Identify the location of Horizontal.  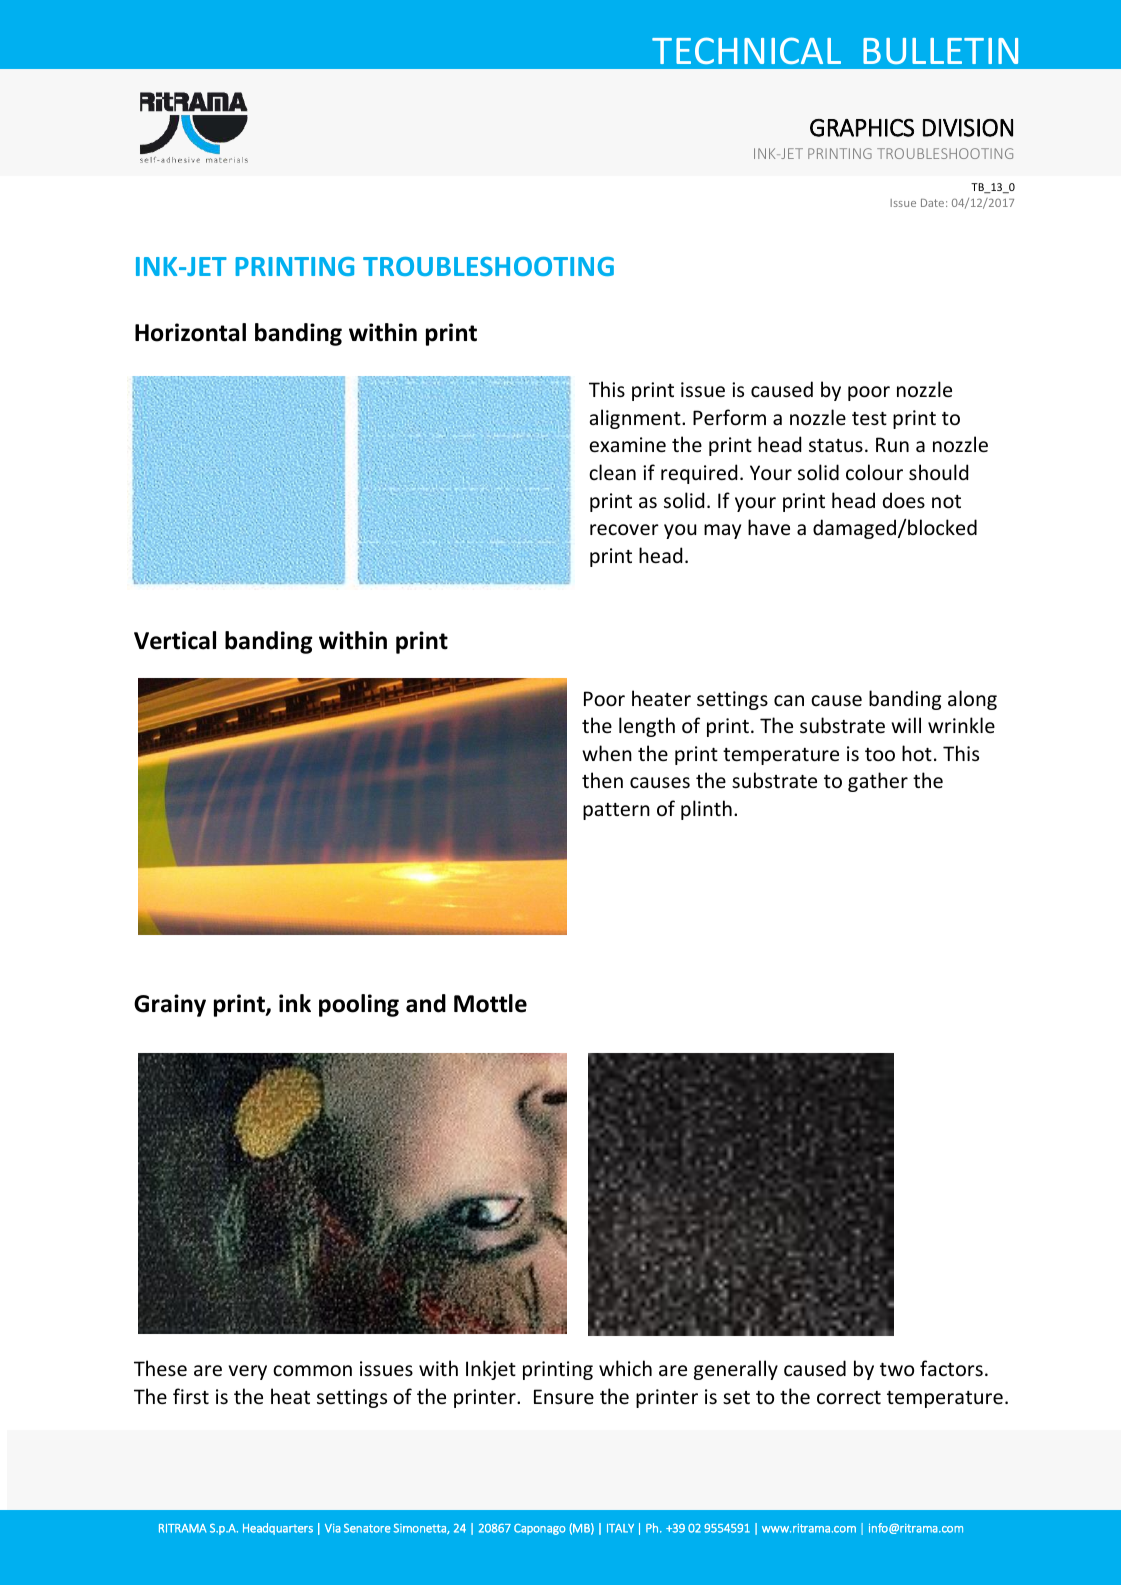
(190, 332).
